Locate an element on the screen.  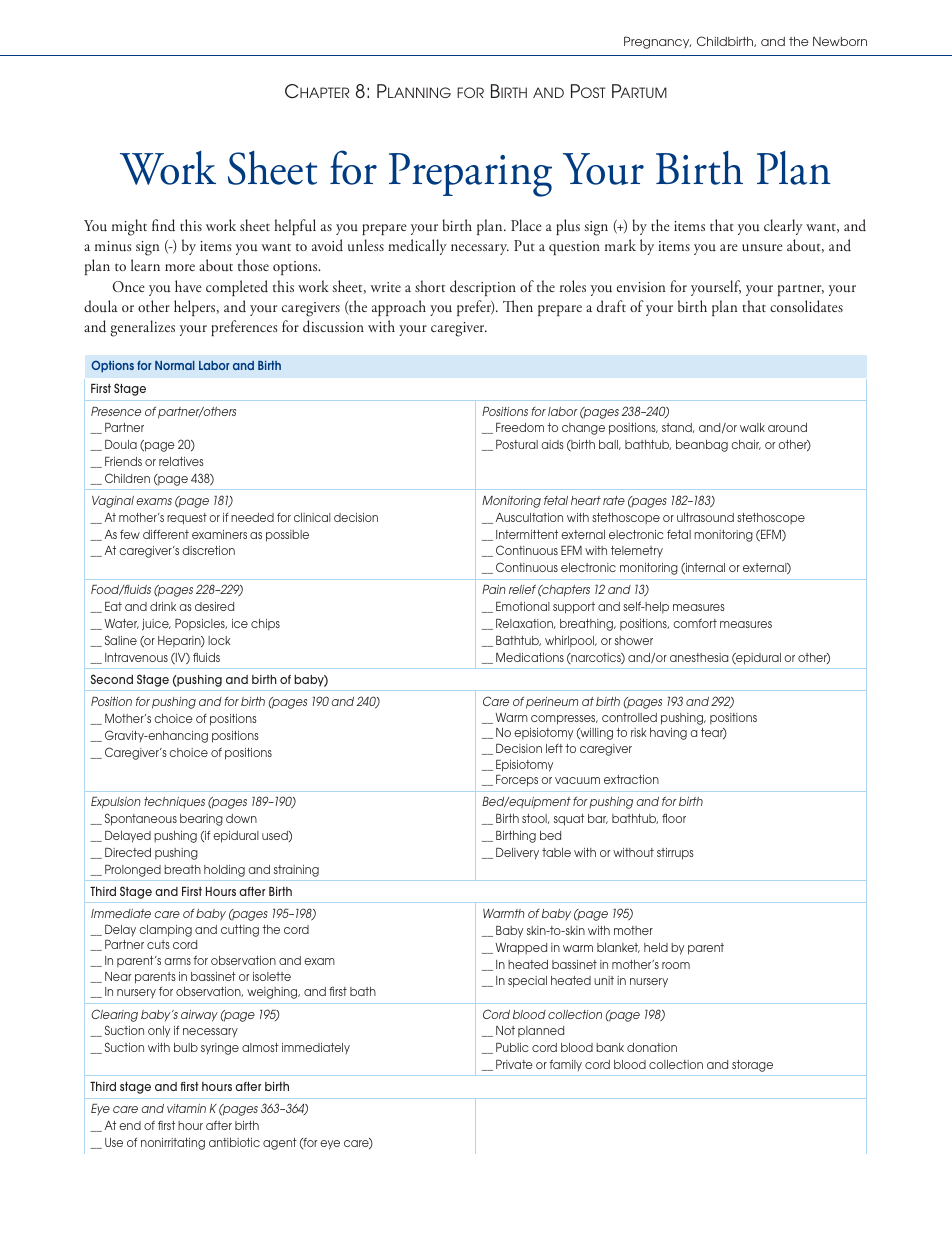
Private is located at coordinates (514, 1064).
